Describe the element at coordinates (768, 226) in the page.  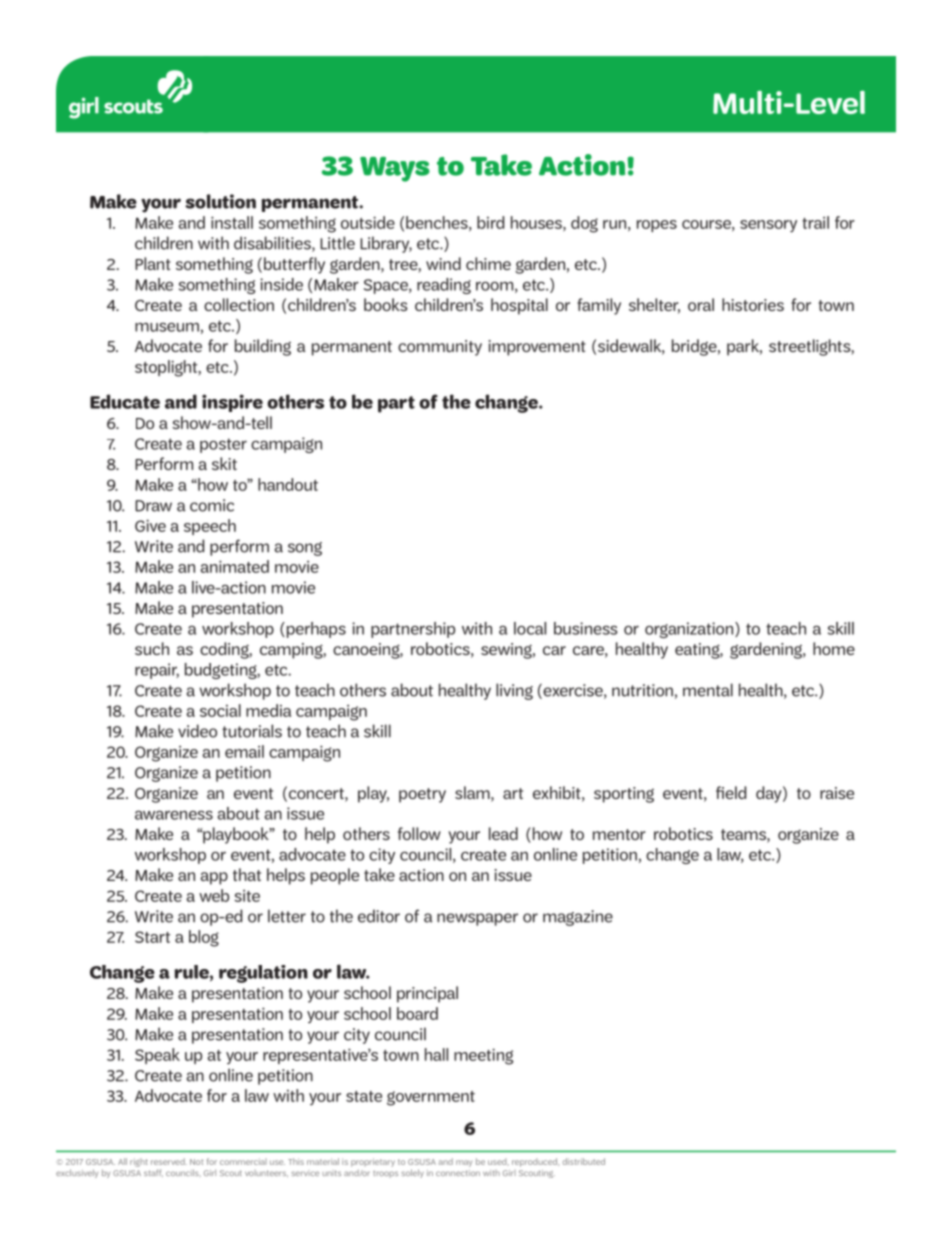
I see `sensory` at that location.
